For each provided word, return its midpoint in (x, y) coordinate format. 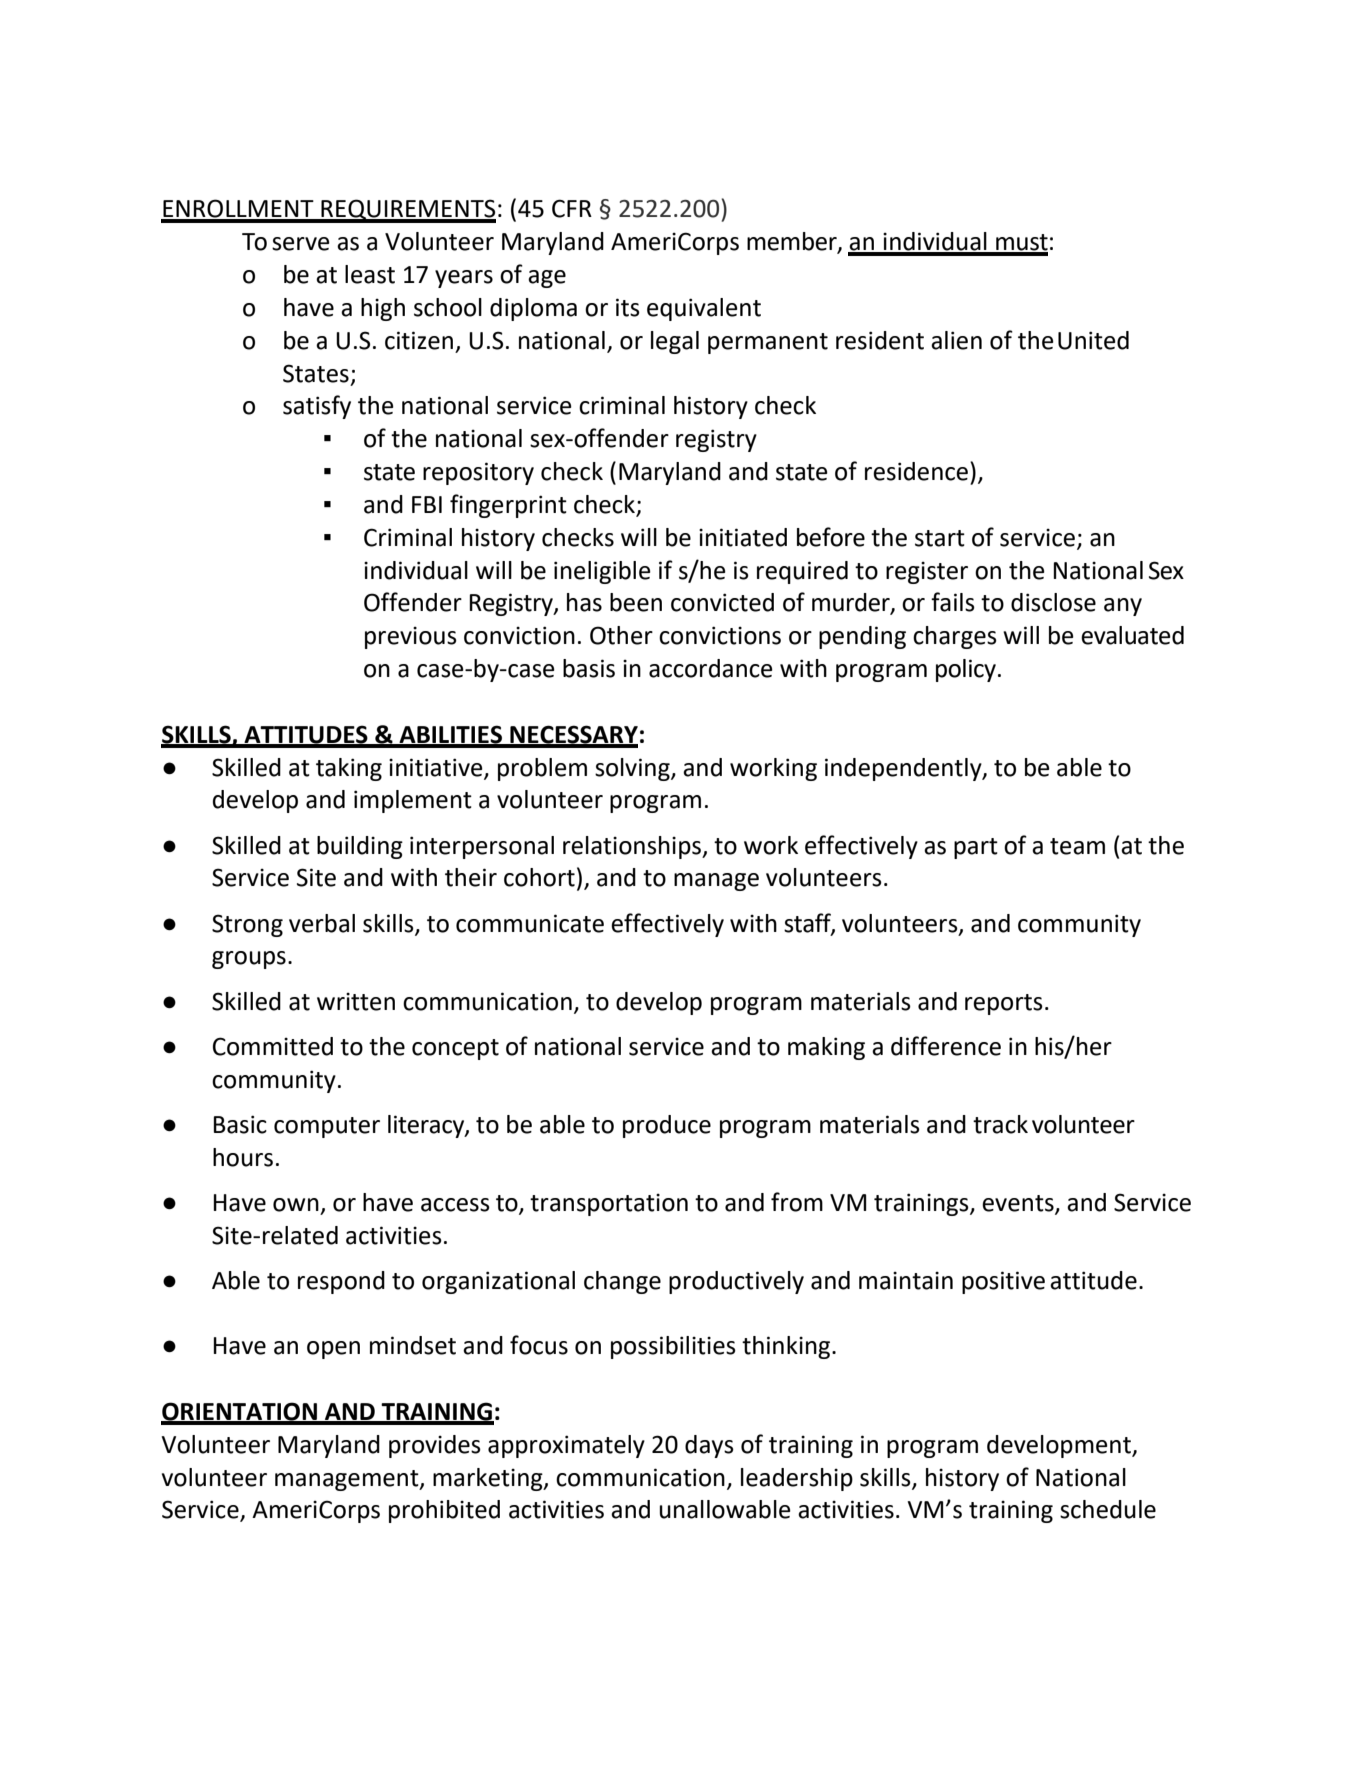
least (370, 274)
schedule (1108, 1509)
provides (435, 1446)
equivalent (704, 309)
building (360, 847)
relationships (633, 847)
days (709, 1446)
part (976, 848)
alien (956, 340)
